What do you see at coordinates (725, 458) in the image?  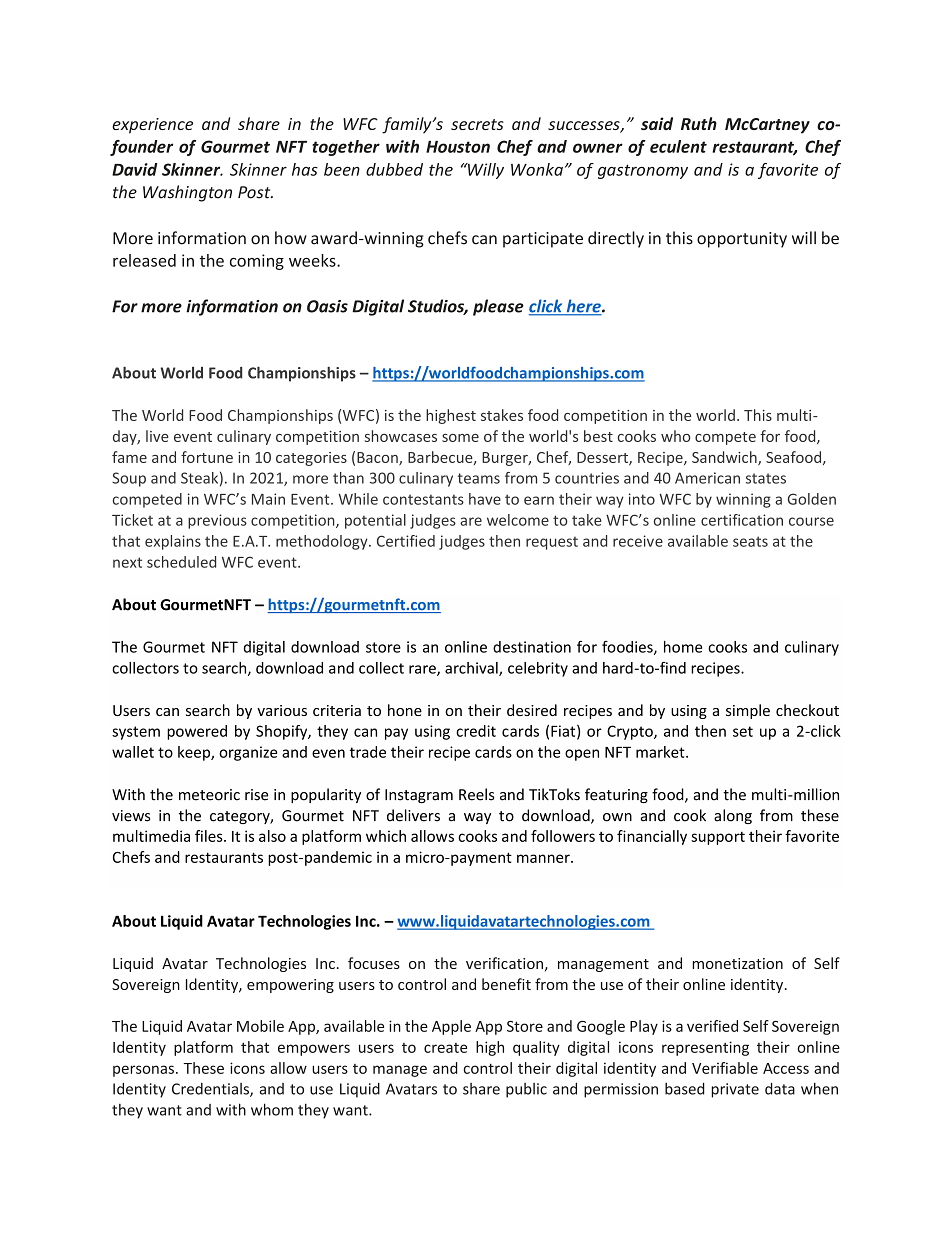 I see `Sandwich` at bounding box center [725, 458].
